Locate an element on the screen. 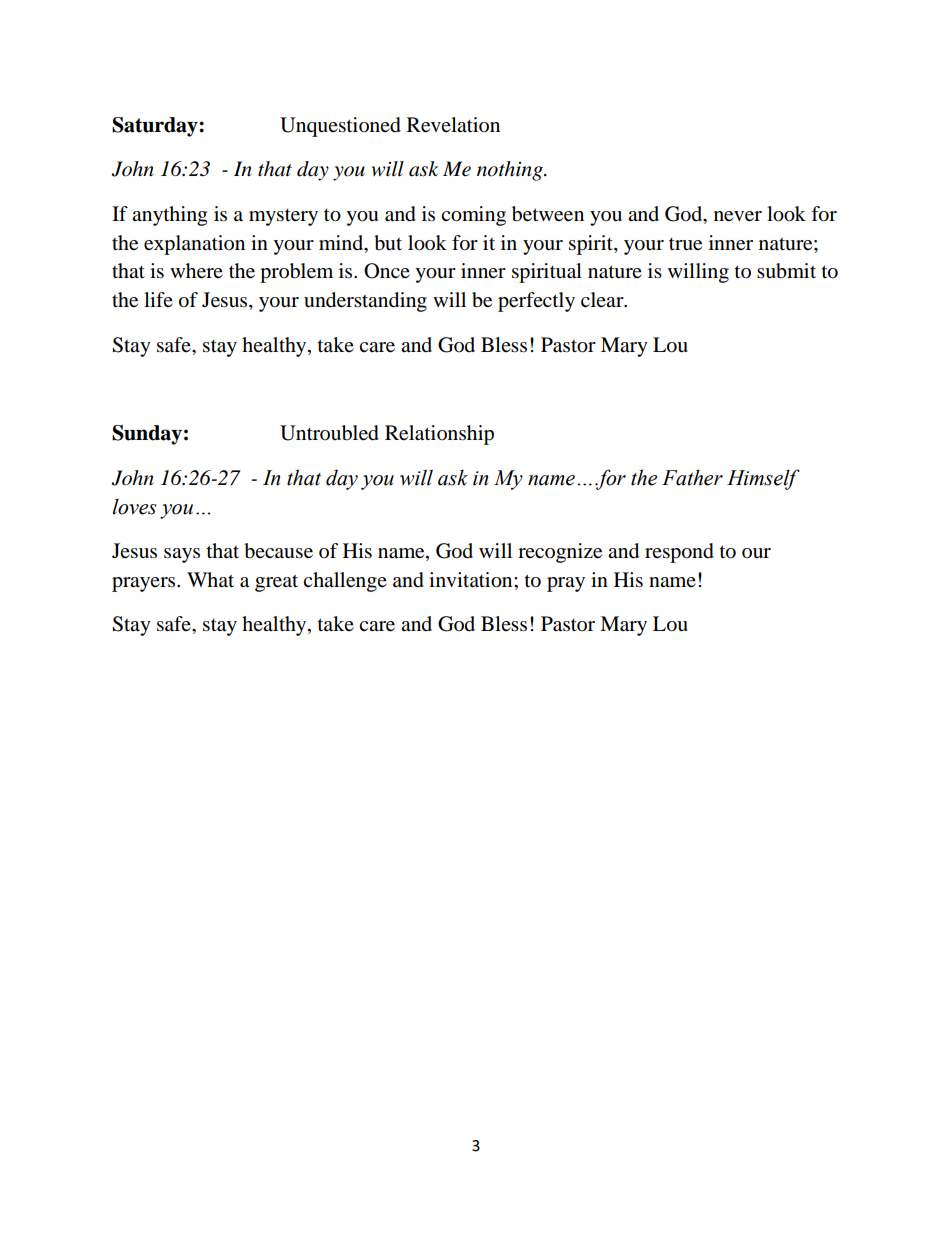 The height and width of the screenshot is (1233, 952). where is located at coordinates (196, 271).
